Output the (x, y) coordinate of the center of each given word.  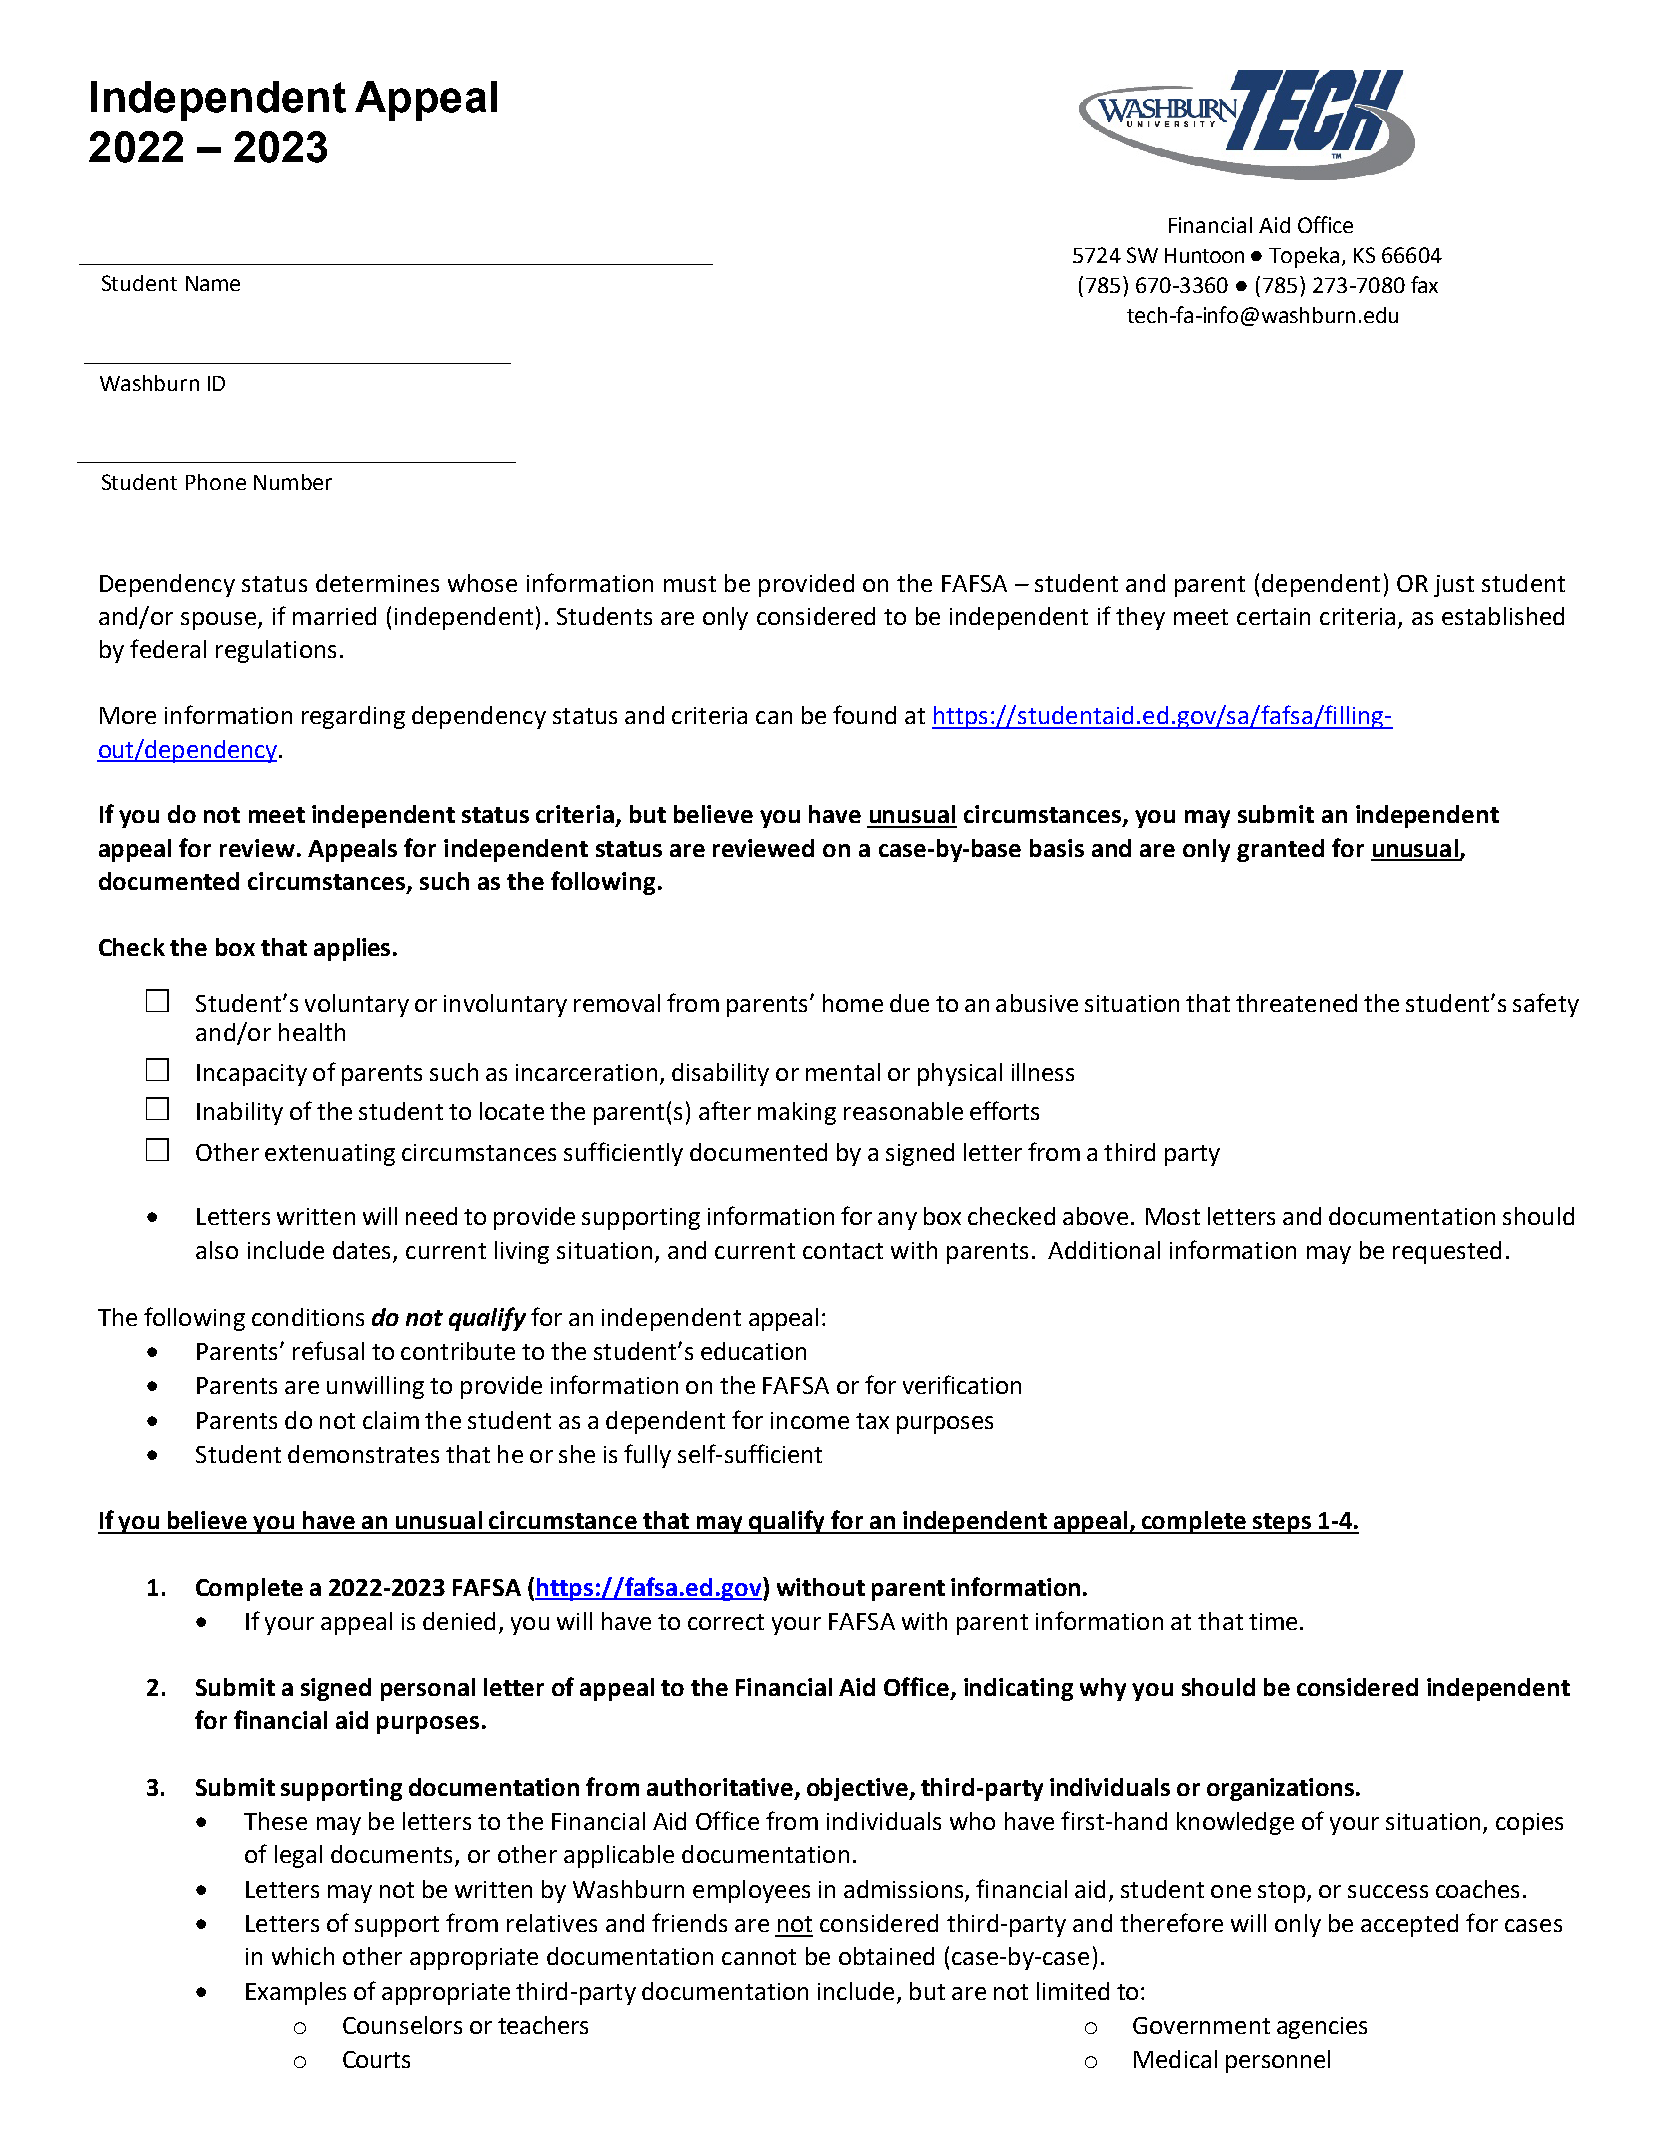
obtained (886, 1956)
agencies (1322, 2028)
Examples (296, 1993)
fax (1424, 284)
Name (213, 283)
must (690, 584)
